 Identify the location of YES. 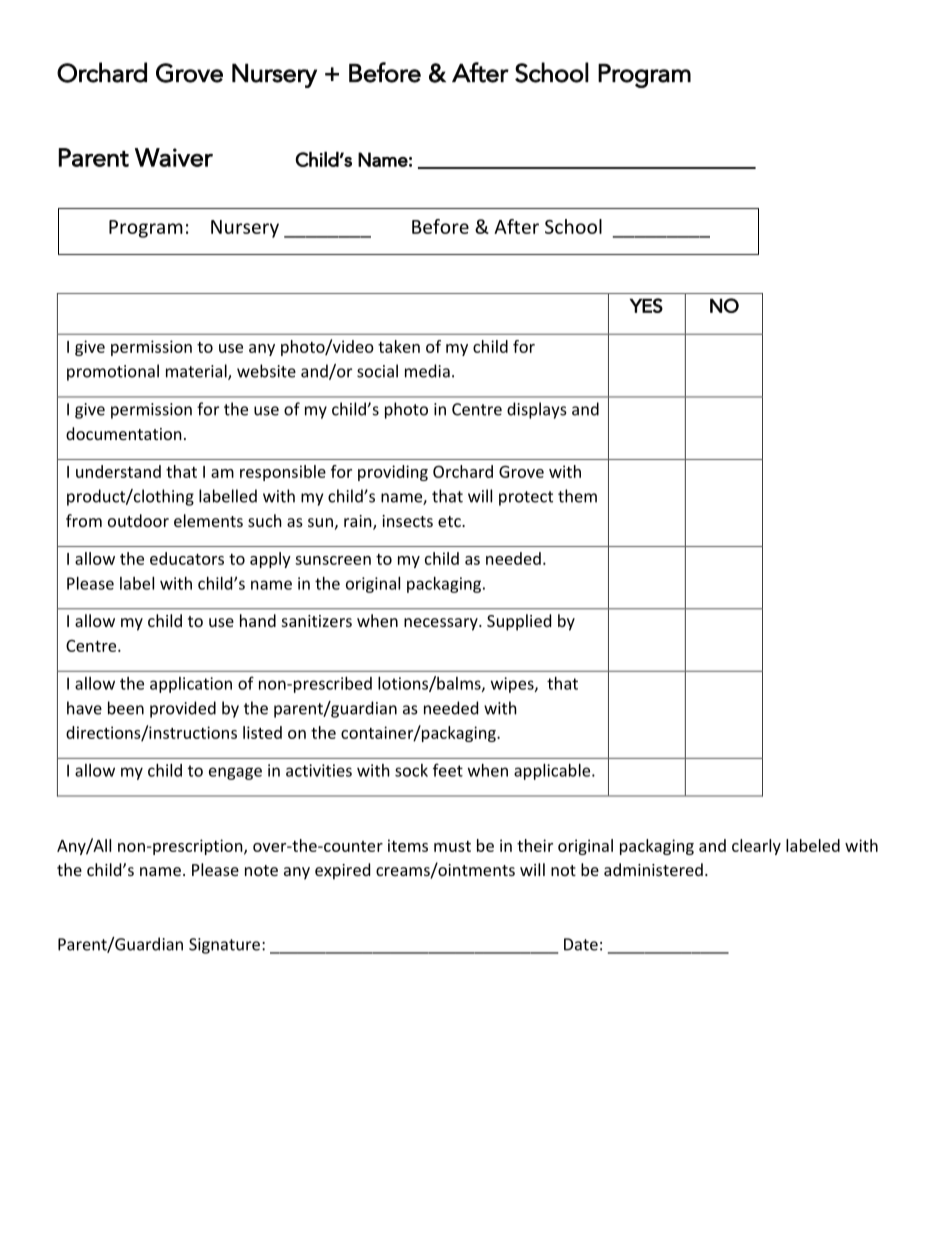
(646, 305).
